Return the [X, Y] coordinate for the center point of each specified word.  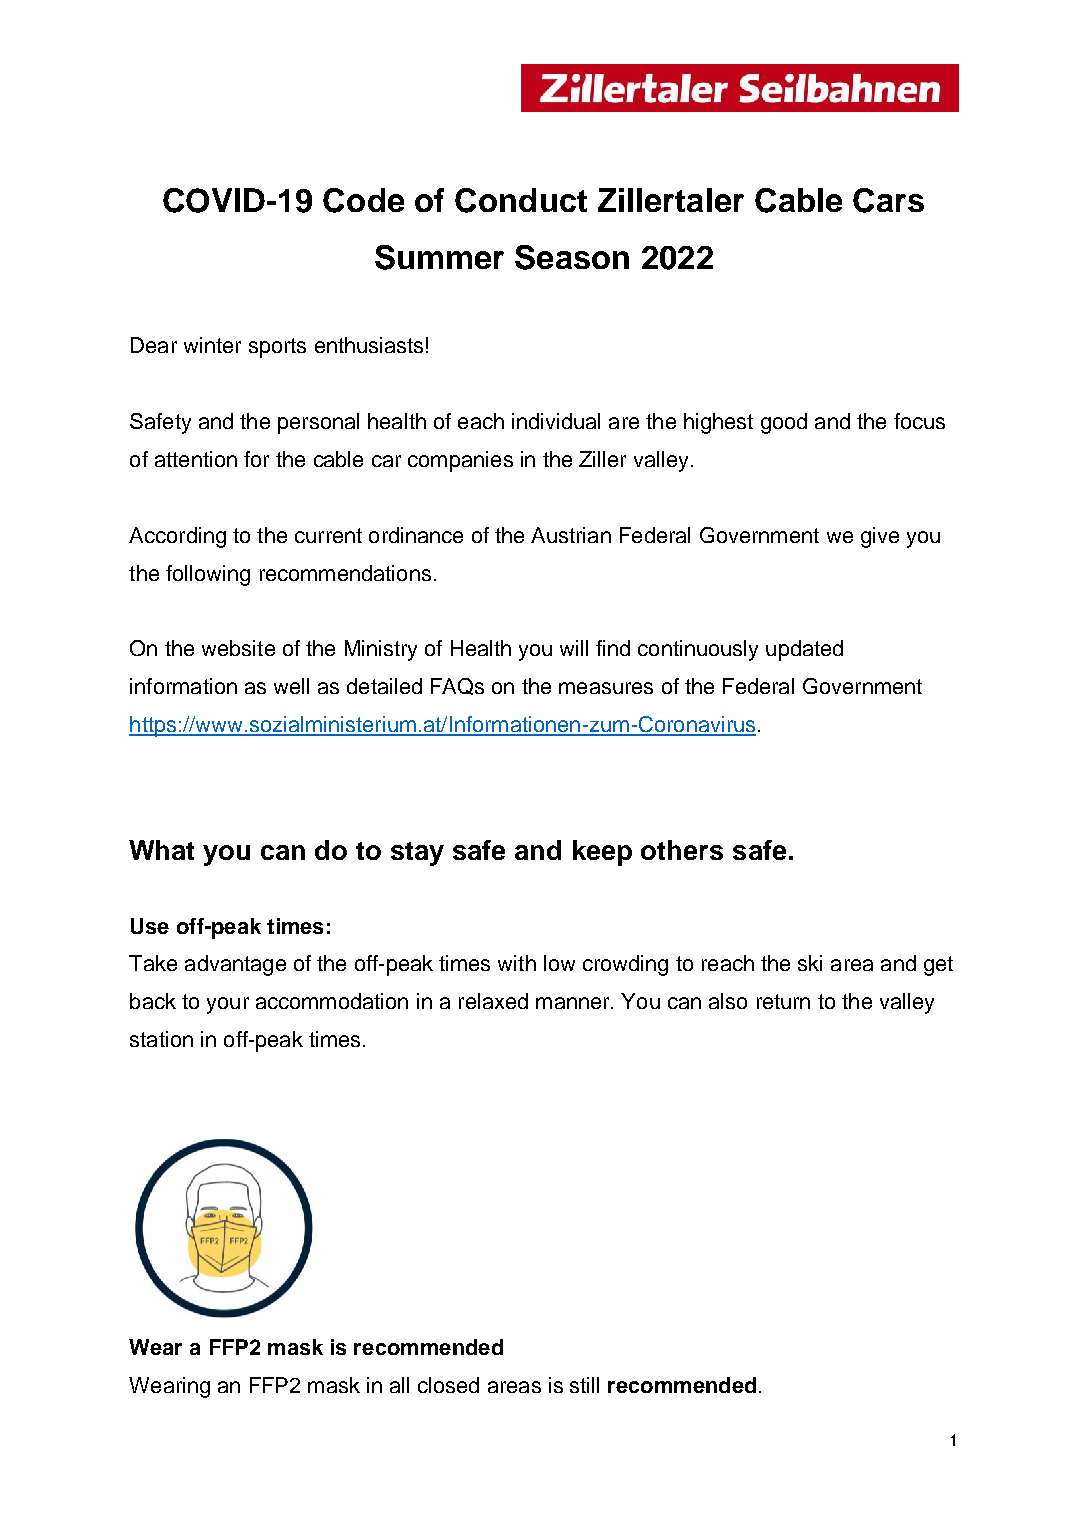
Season [572, 257]
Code [363, 200]
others [682, 850]
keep [602, 853]
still [584, 1385]
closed [448, 1385]
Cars [888, 200]
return [783, 1001]
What [161, 850]
